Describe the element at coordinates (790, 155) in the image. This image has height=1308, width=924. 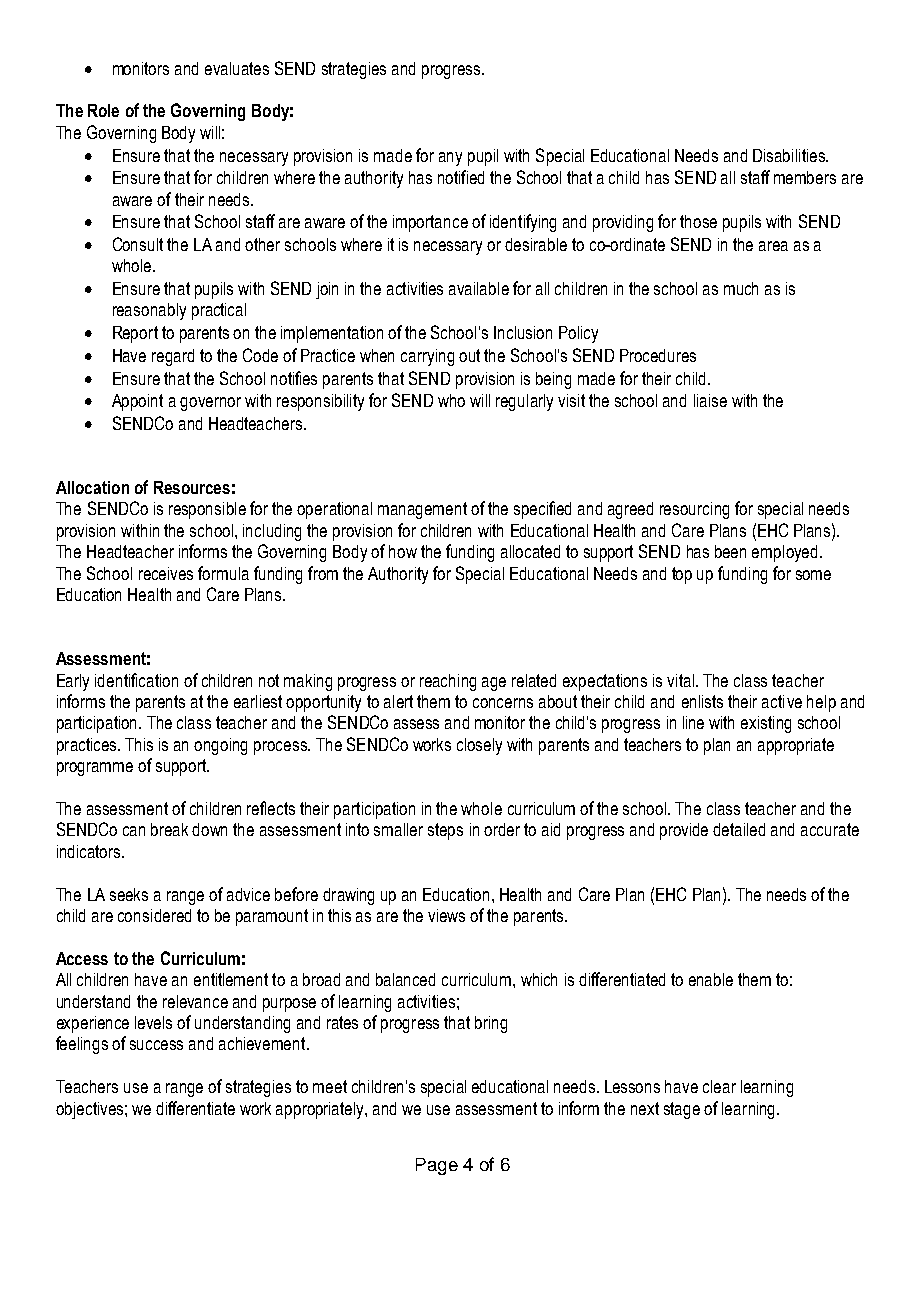
I see `Disabilities` at that location.
